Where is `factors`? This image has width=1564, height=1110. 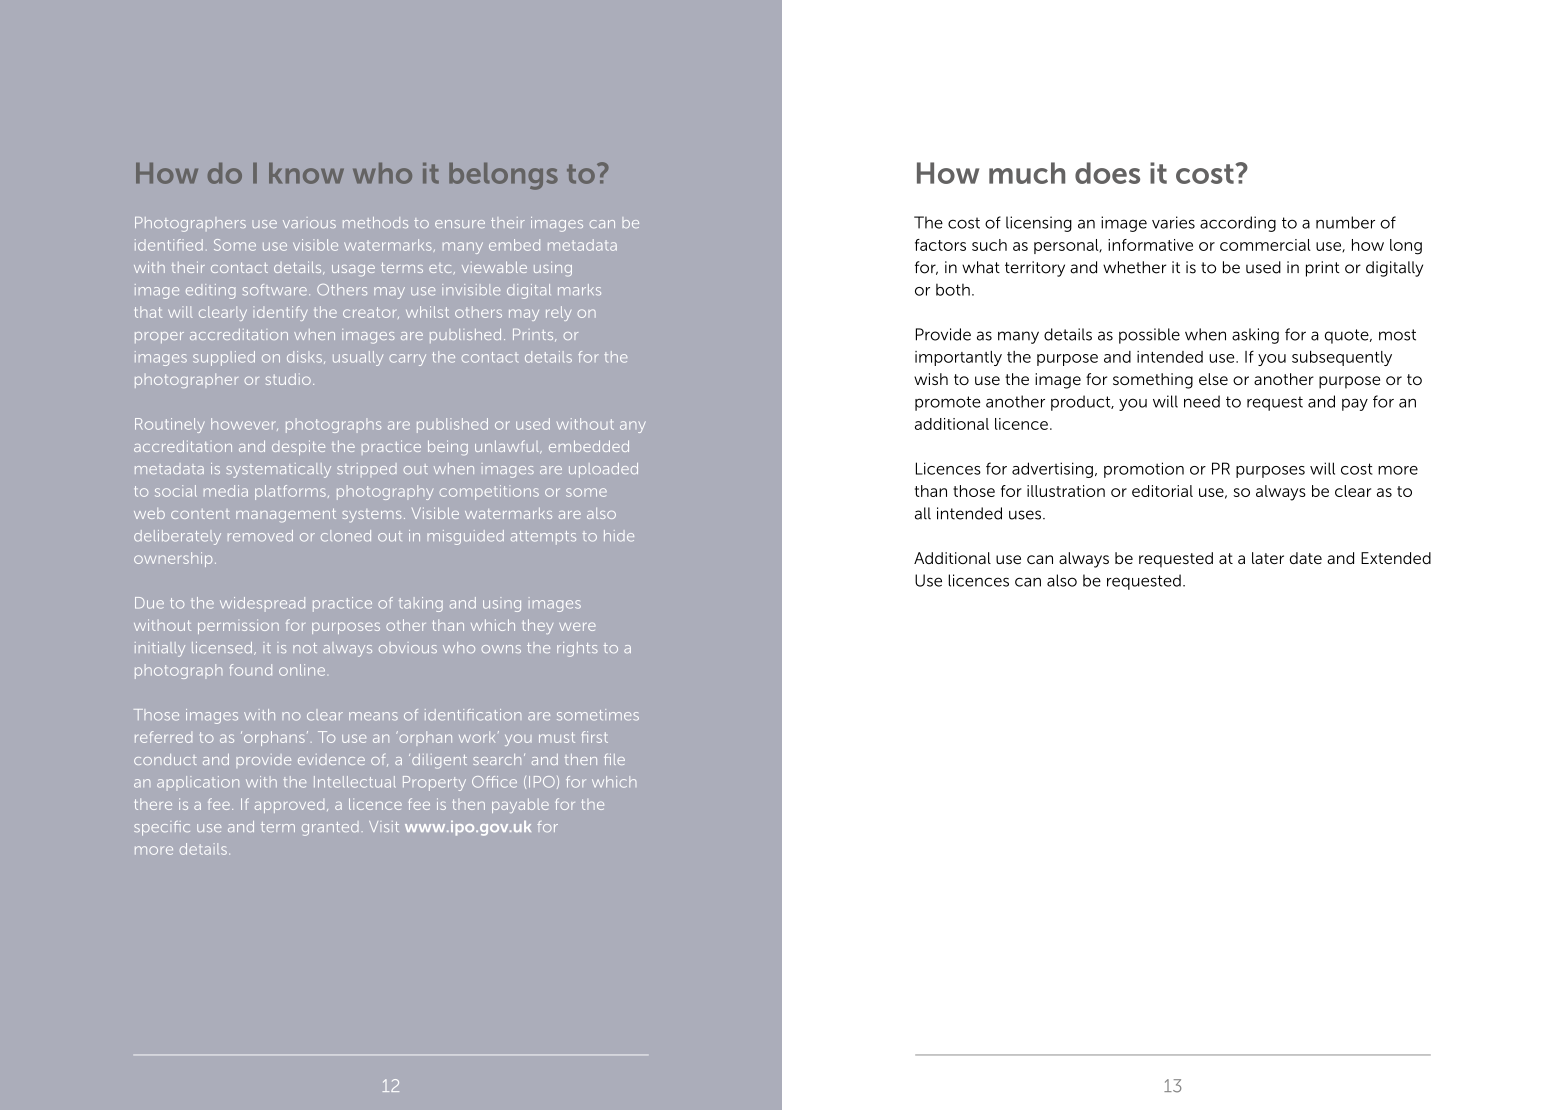 factors is located at coordinates (940, 245).
